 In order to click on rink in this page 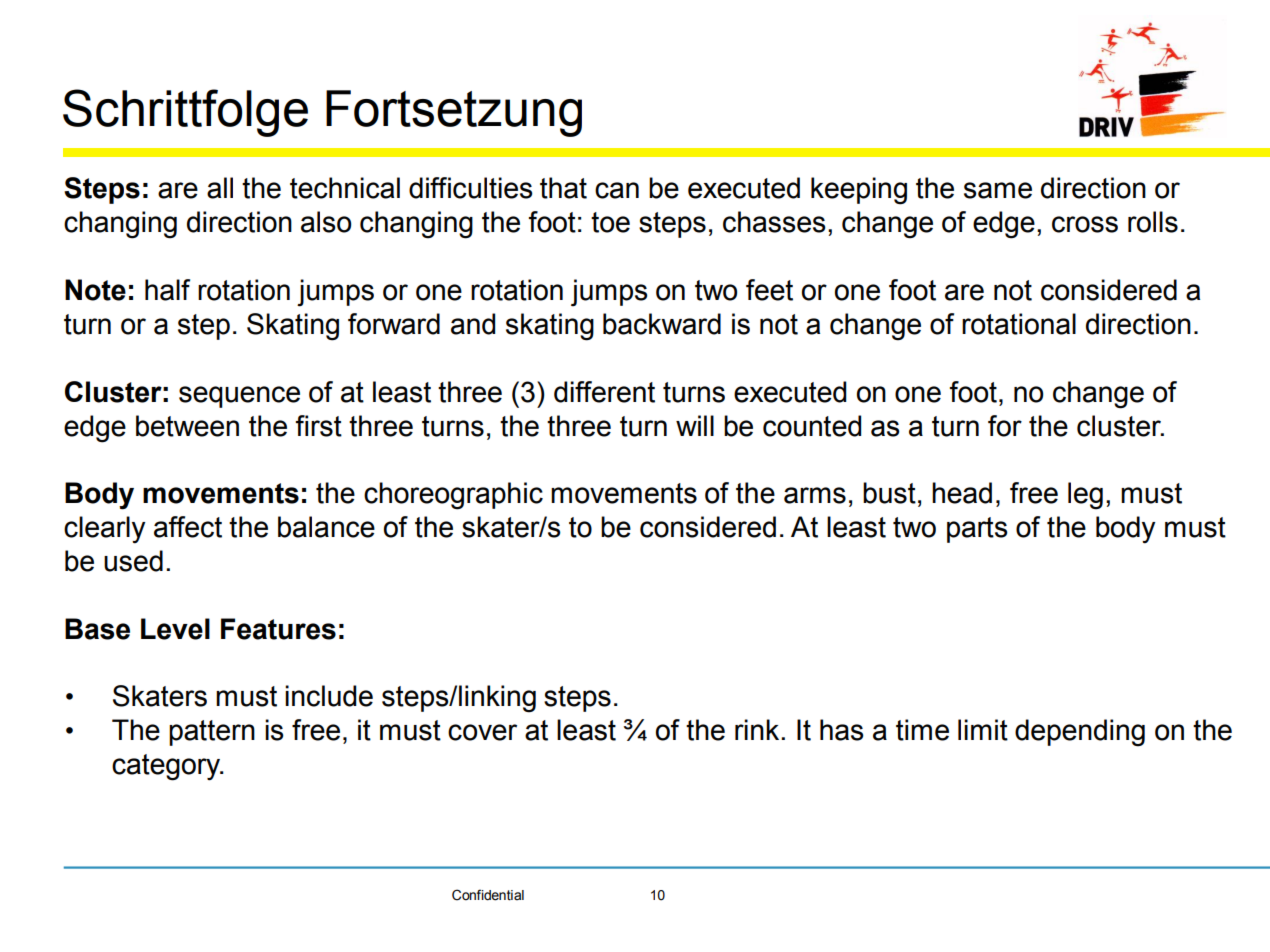, I will do `click(758, 729)`.
